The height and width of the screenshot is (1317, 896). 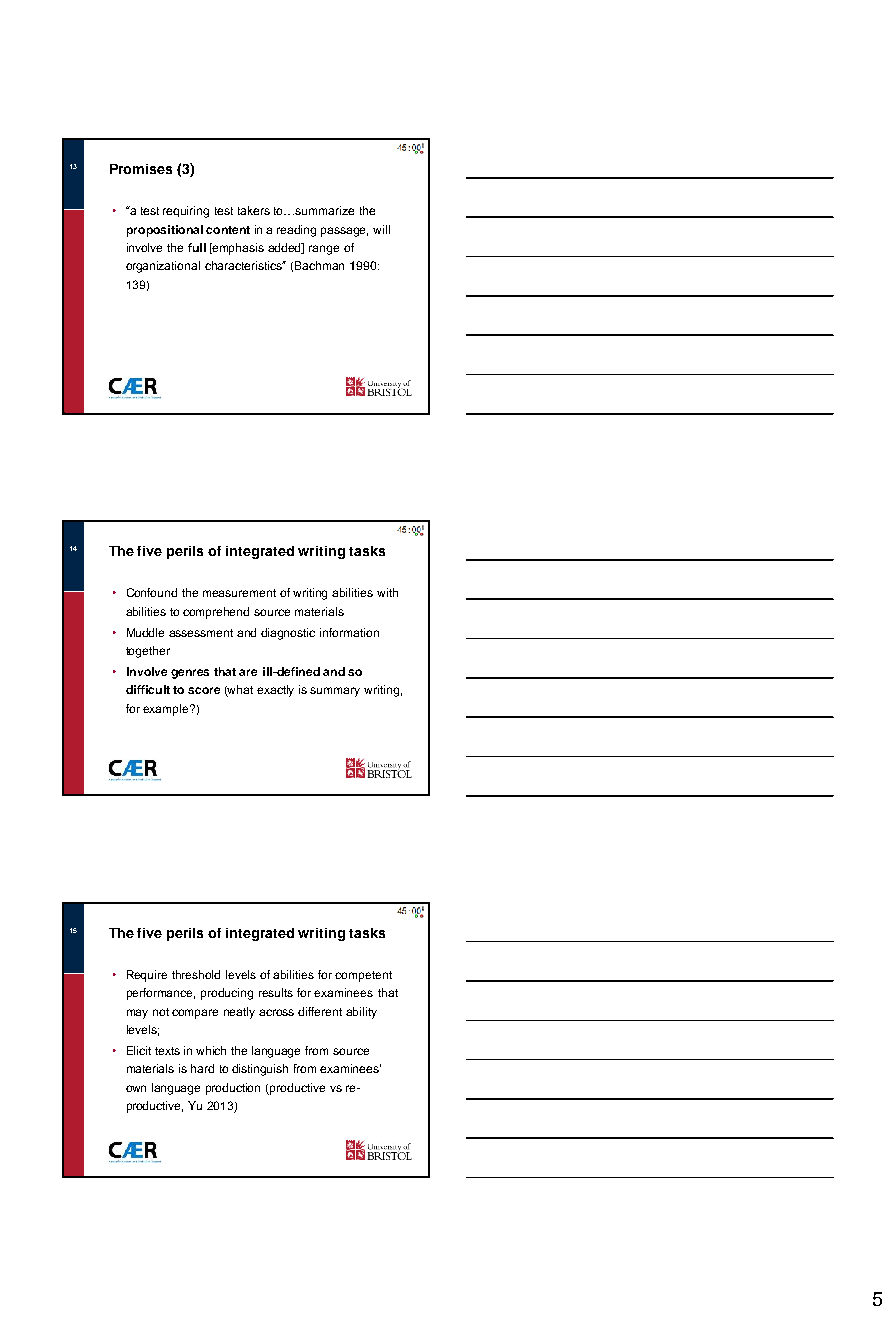 What do you see at coordinates (361, 1013) in the screenshot?
I see `ability` at bounding box center [361, 1013].
